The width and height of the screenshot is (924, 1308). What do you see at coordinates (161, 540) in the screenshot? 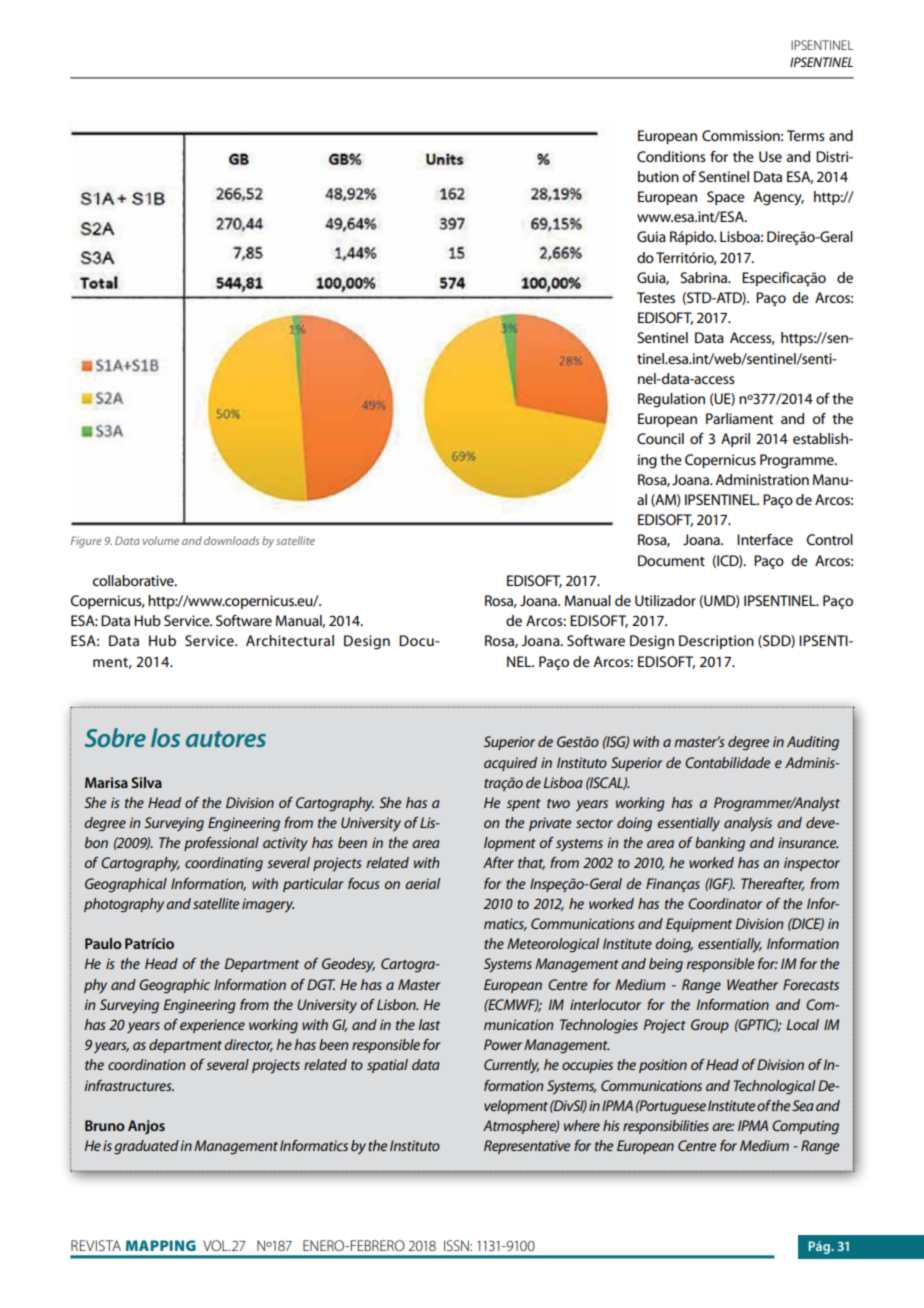
I see `volume` at bounding box center [161, 540].
